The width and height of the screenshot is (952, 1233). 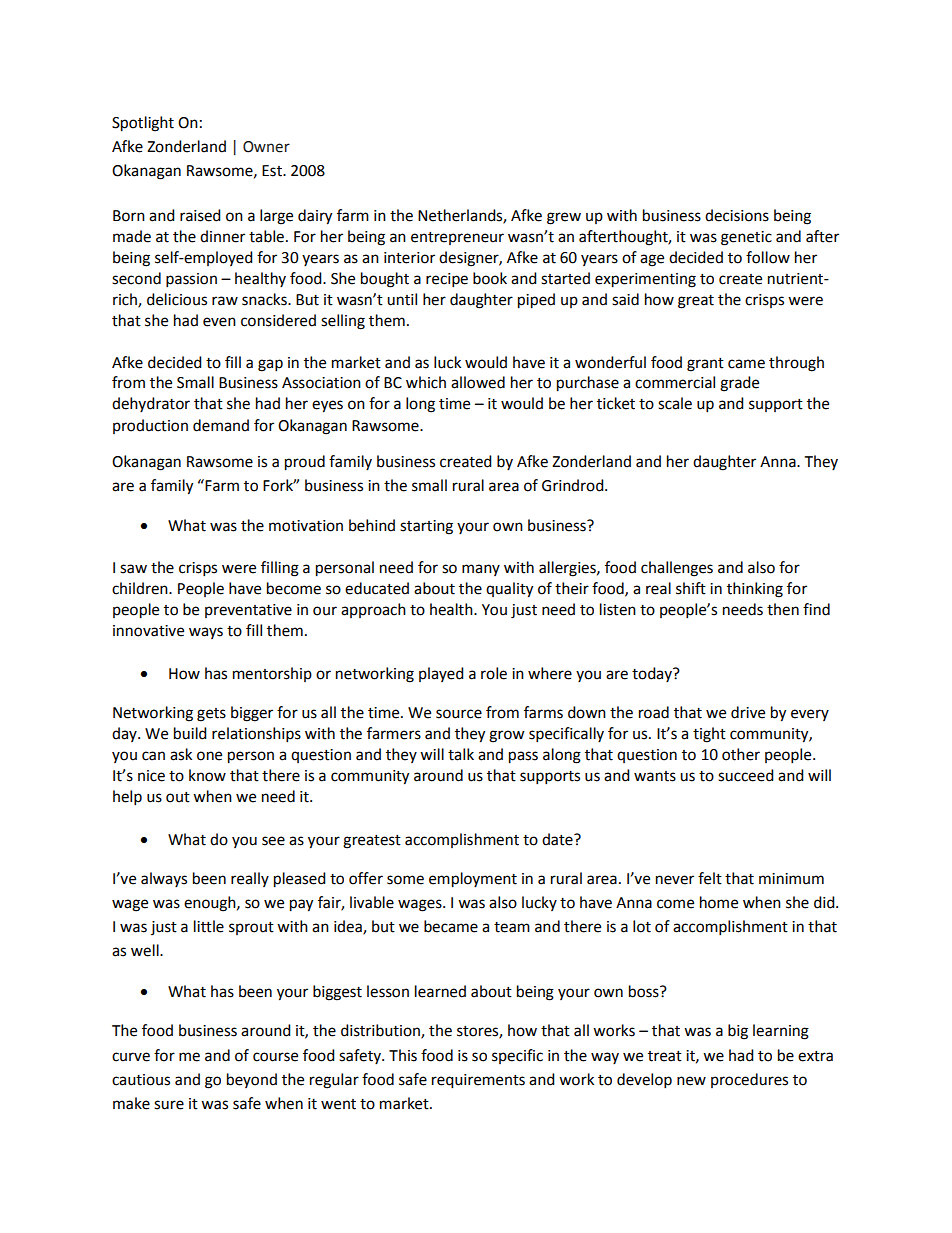 I want to click on employment, so click(x=473, y=880).
